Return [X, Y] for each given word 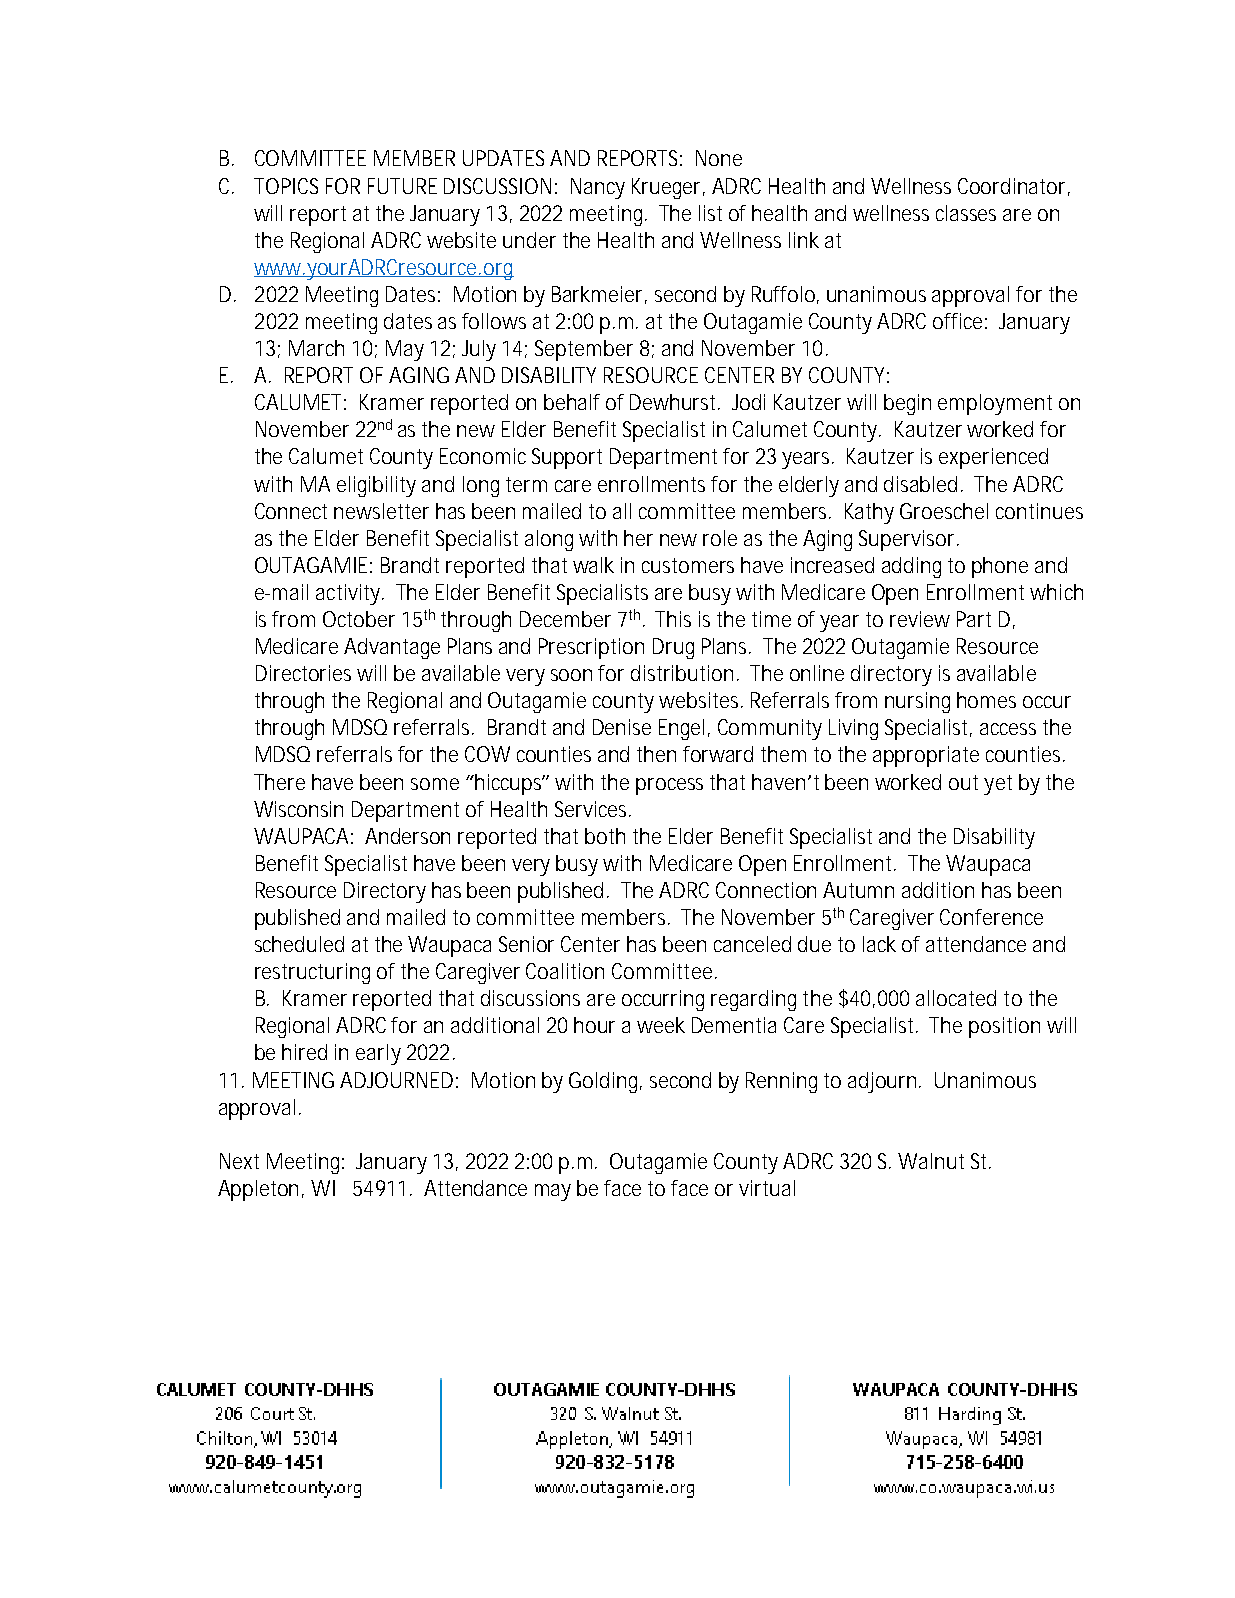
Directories [303, 673]
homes [986, 700]
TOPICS [286, 186]
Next [239, 1161]
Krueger [668, 188]
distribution [684, 673]
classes [966, 213]
